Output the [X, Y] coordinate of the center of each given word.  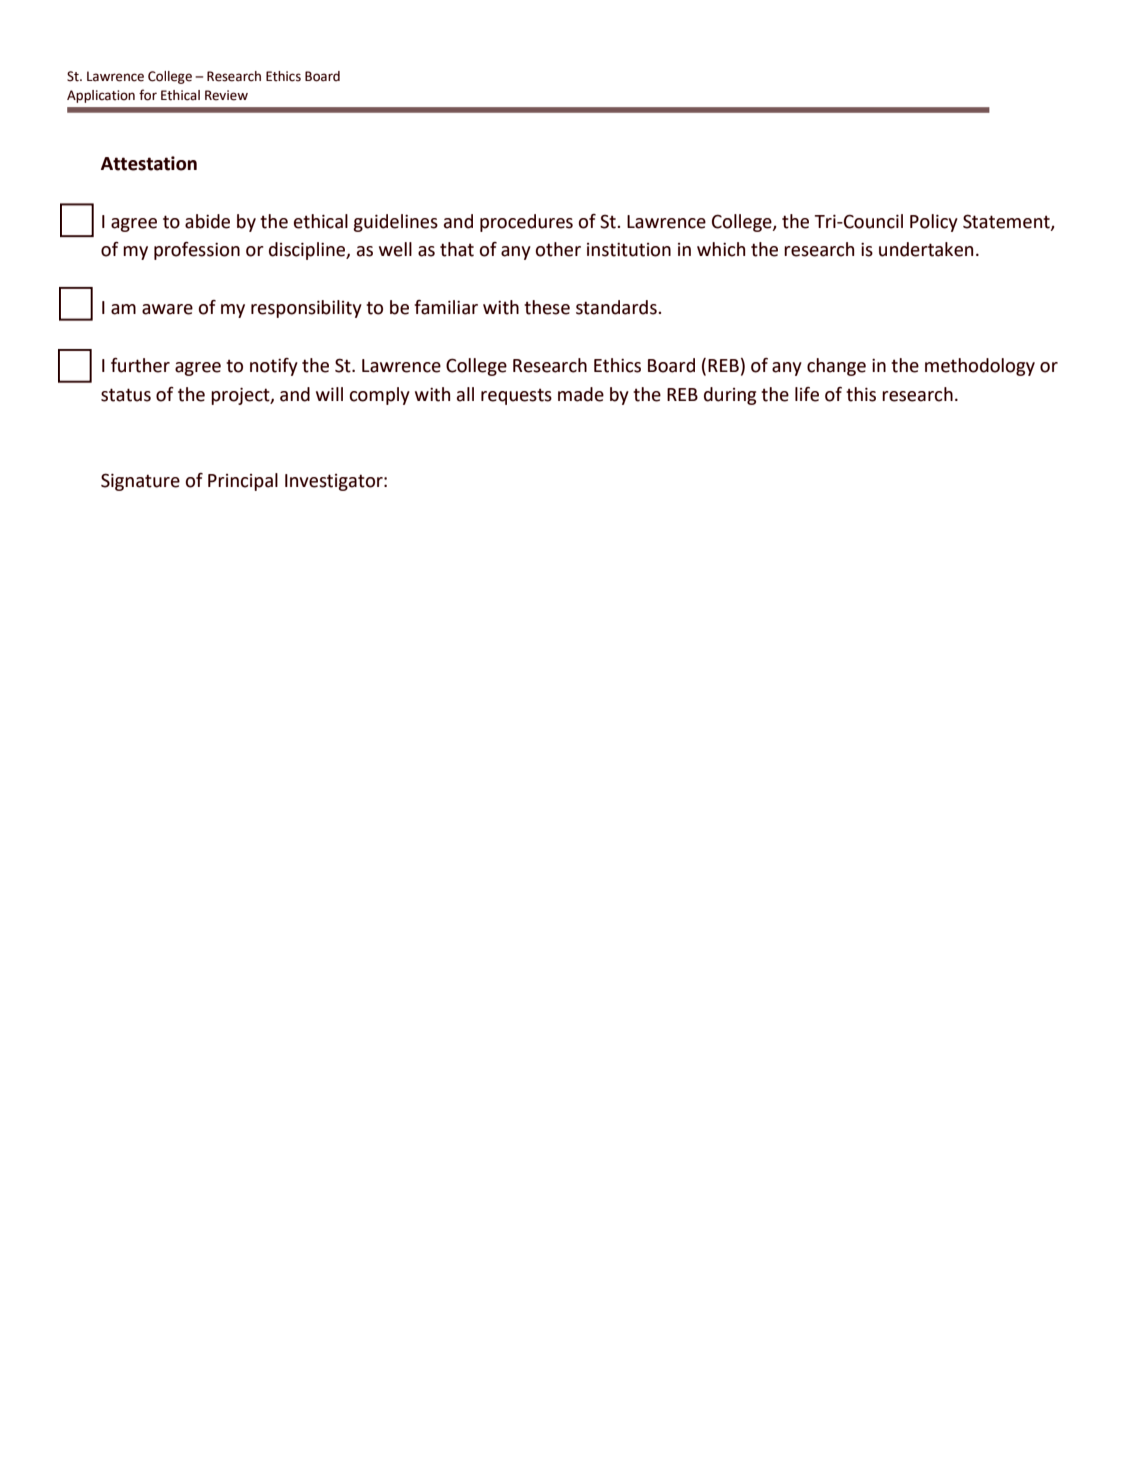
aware [167, 309]
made [581, 394]
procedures [526, 223]
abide [207, 221]
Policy [934, 223]
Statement [1007, 222]
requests [516, 396]
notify [274, 367]
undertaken [926, 249]
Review [226, 95]
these [547, 307]
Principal [243, 482]
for [148, 95]
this [861, 394]
